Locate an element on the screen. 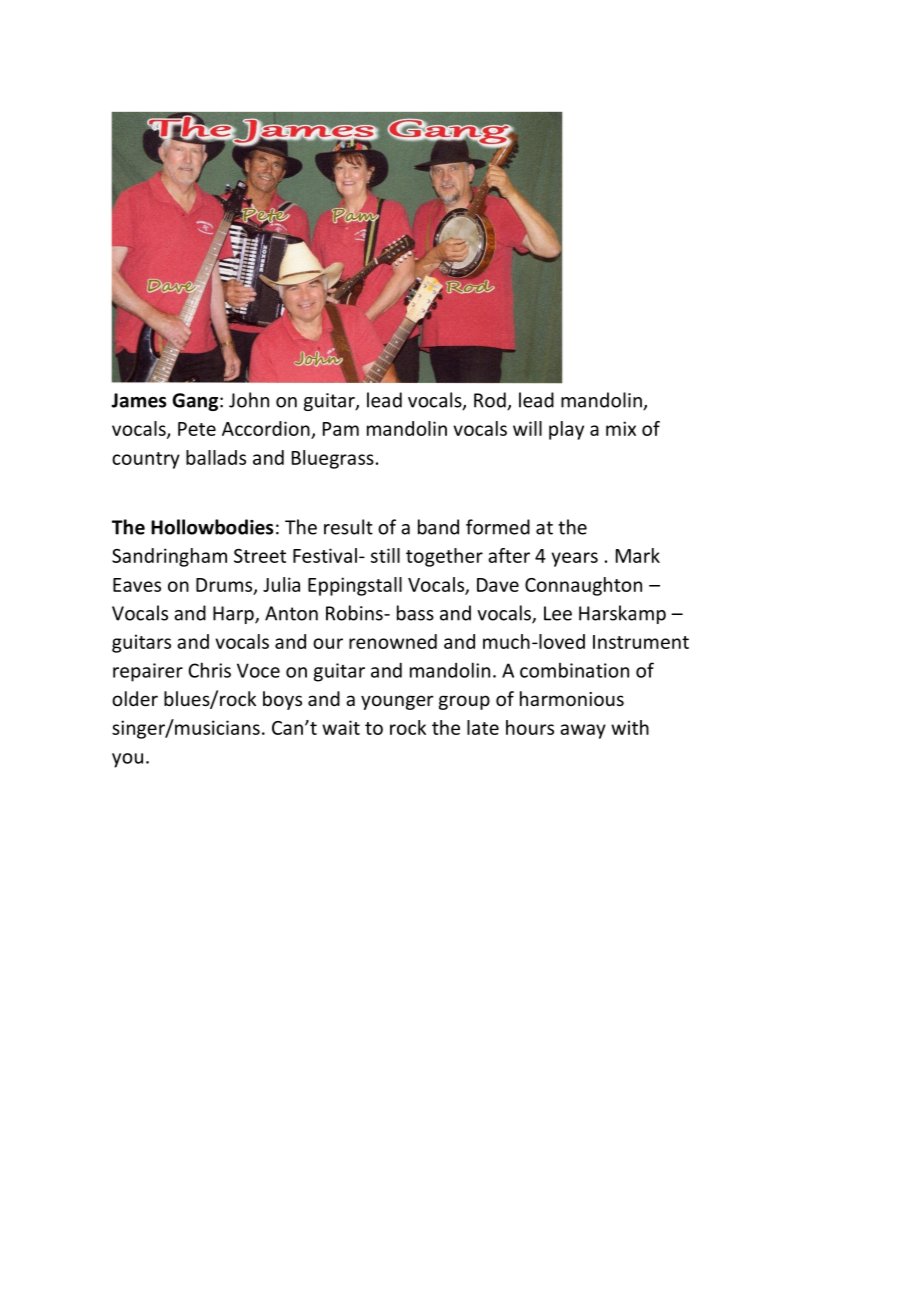 The image size is (924, 1307). renowned is located at coordinates (393, 641).
